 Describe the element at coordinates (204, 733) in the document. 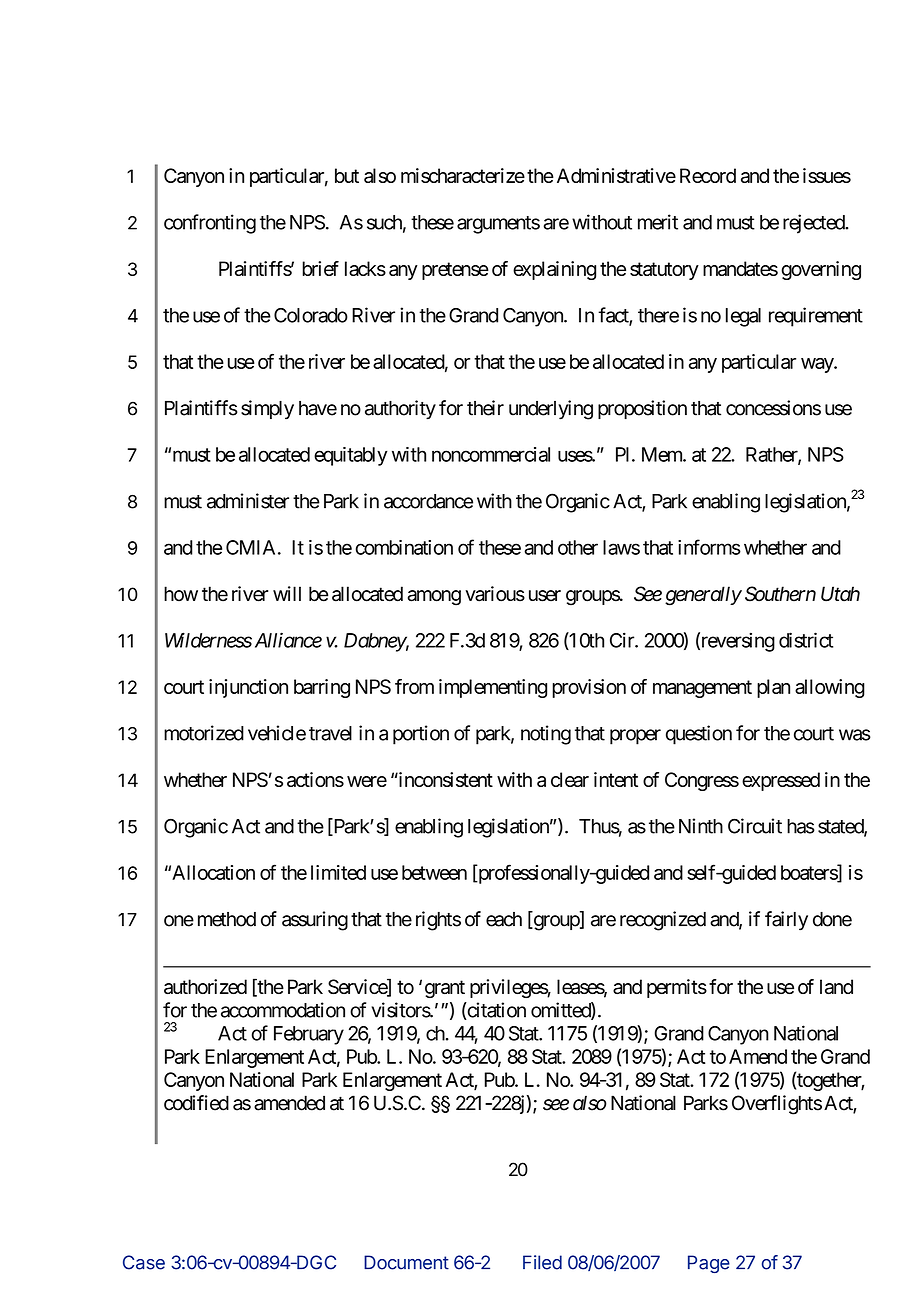

I see `motorized` at that location.
